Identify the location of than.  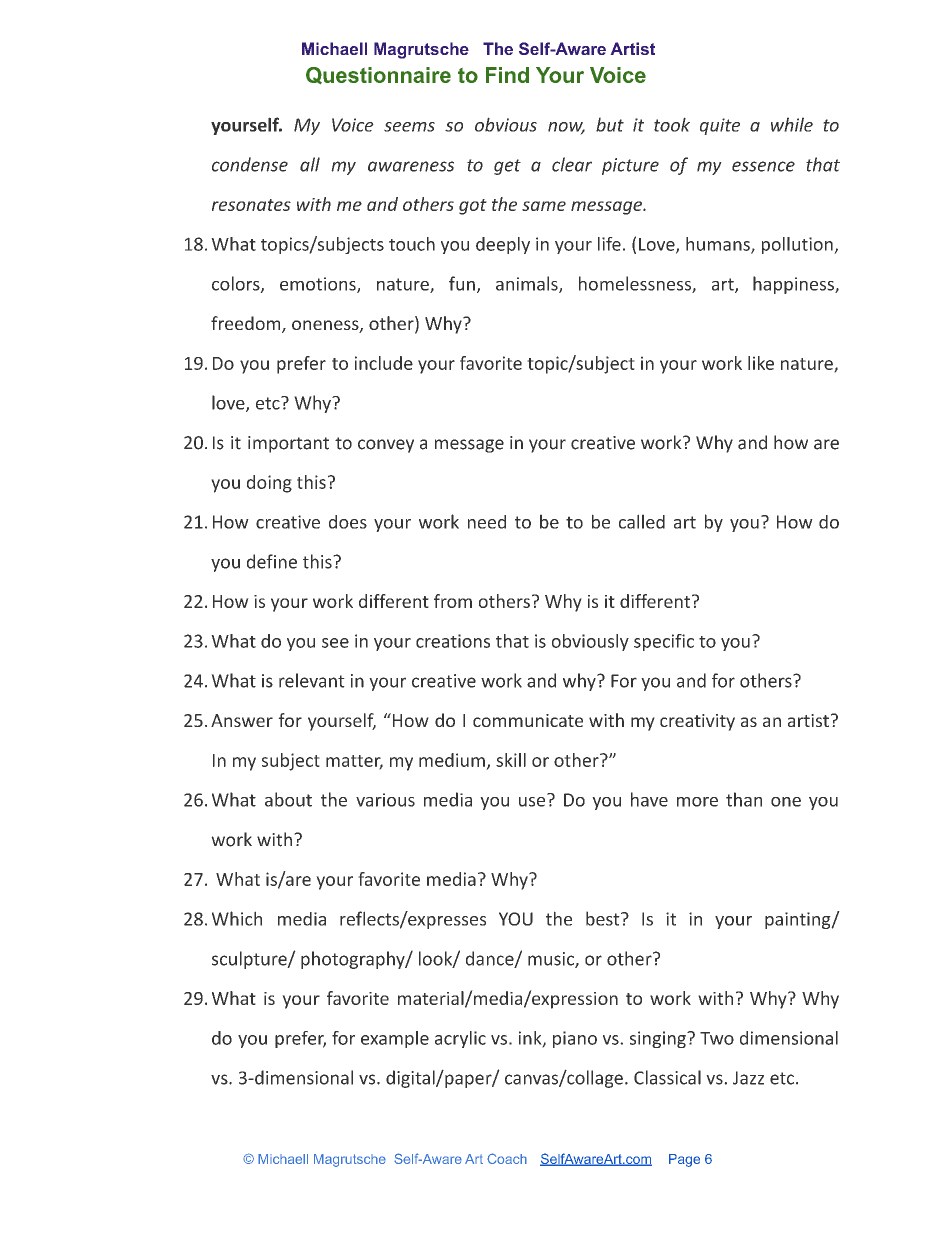
(744, 799).
